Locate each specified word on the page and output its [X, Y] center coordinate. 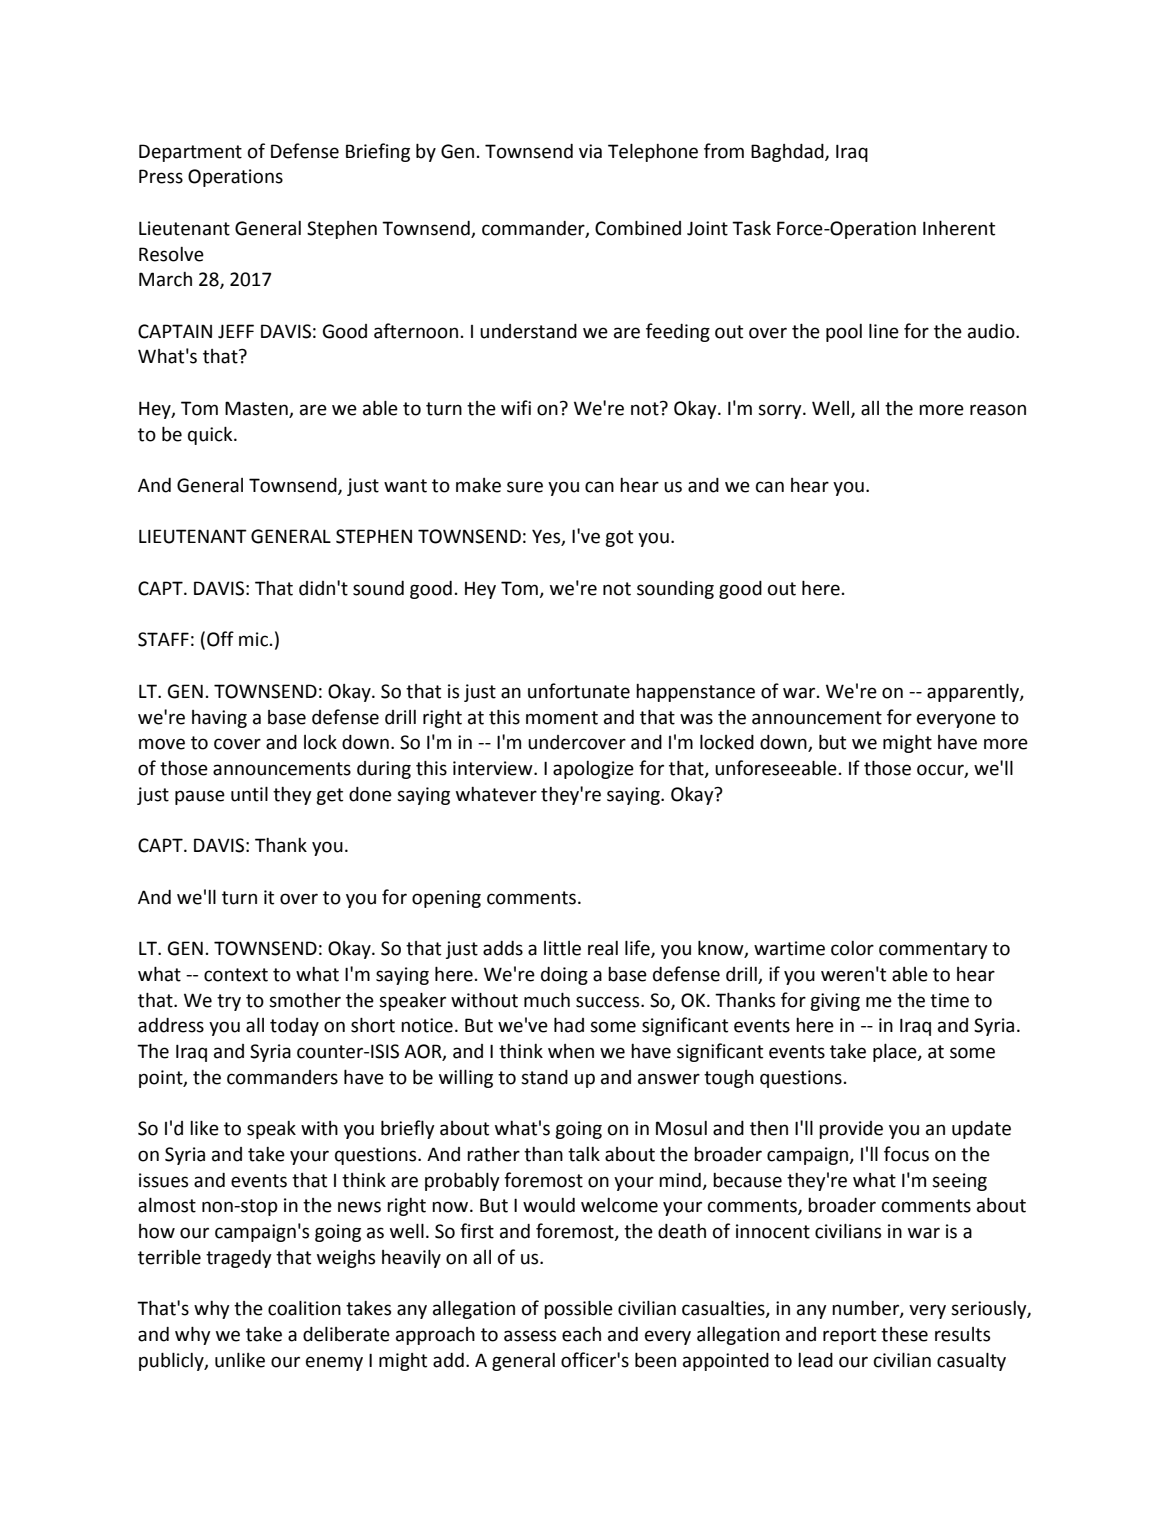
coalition [304, 1308]
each [581, 1334]
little [562, 948]
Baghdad [788, 153]
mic [253, 639]
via [590, 151]
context [236, 975]
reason [998, 410]
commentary [933, 950]
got [619, 538]
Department [190, 153]
